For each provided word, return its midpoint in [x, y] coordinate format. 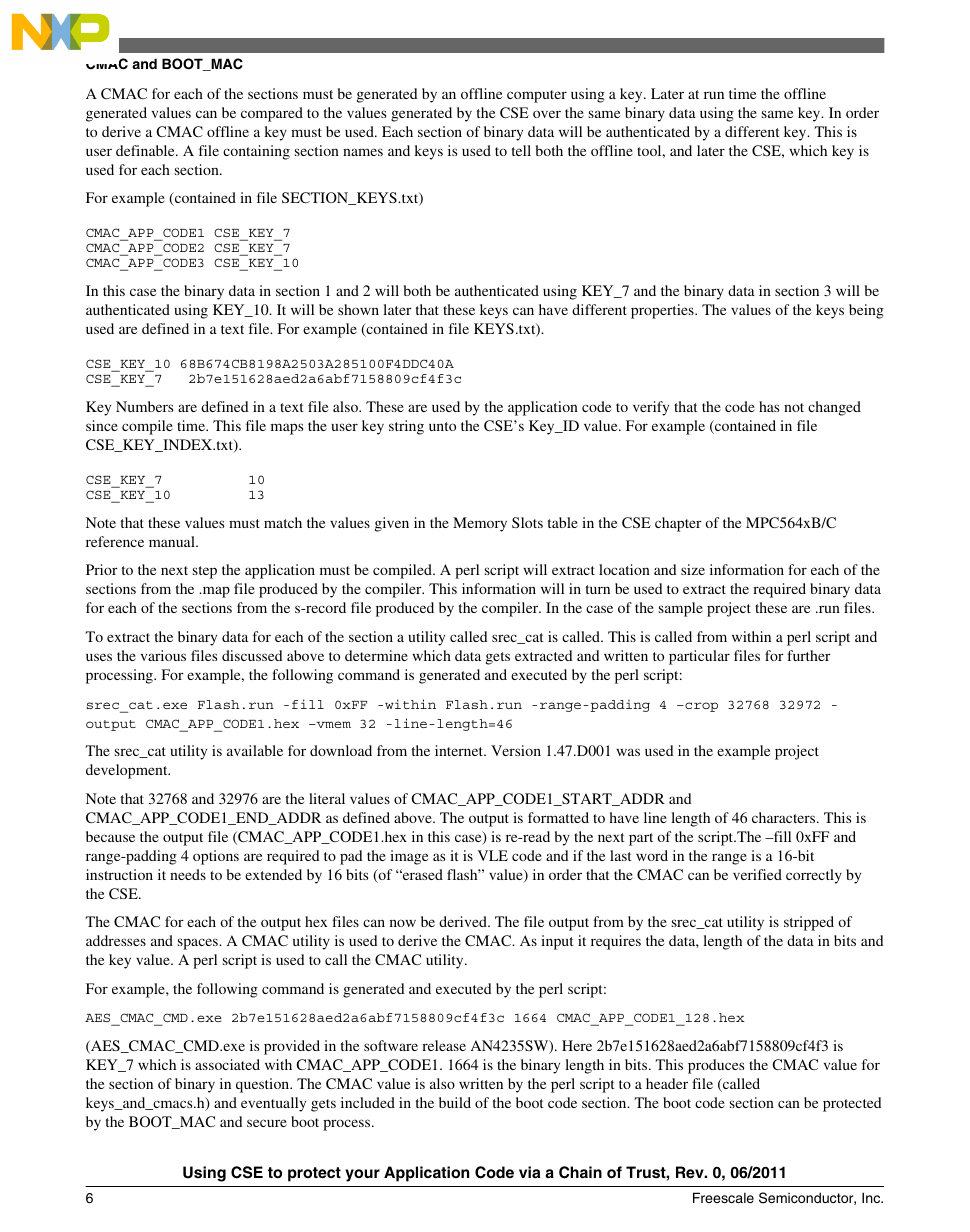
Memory [480, 524]
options [216, 857]
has [769, 406]
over [547, 114]
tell [521, 150]
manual [173, 541]
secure [267, 1123]
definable [146, 150]
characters [785, 817]
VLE [493, 855]
